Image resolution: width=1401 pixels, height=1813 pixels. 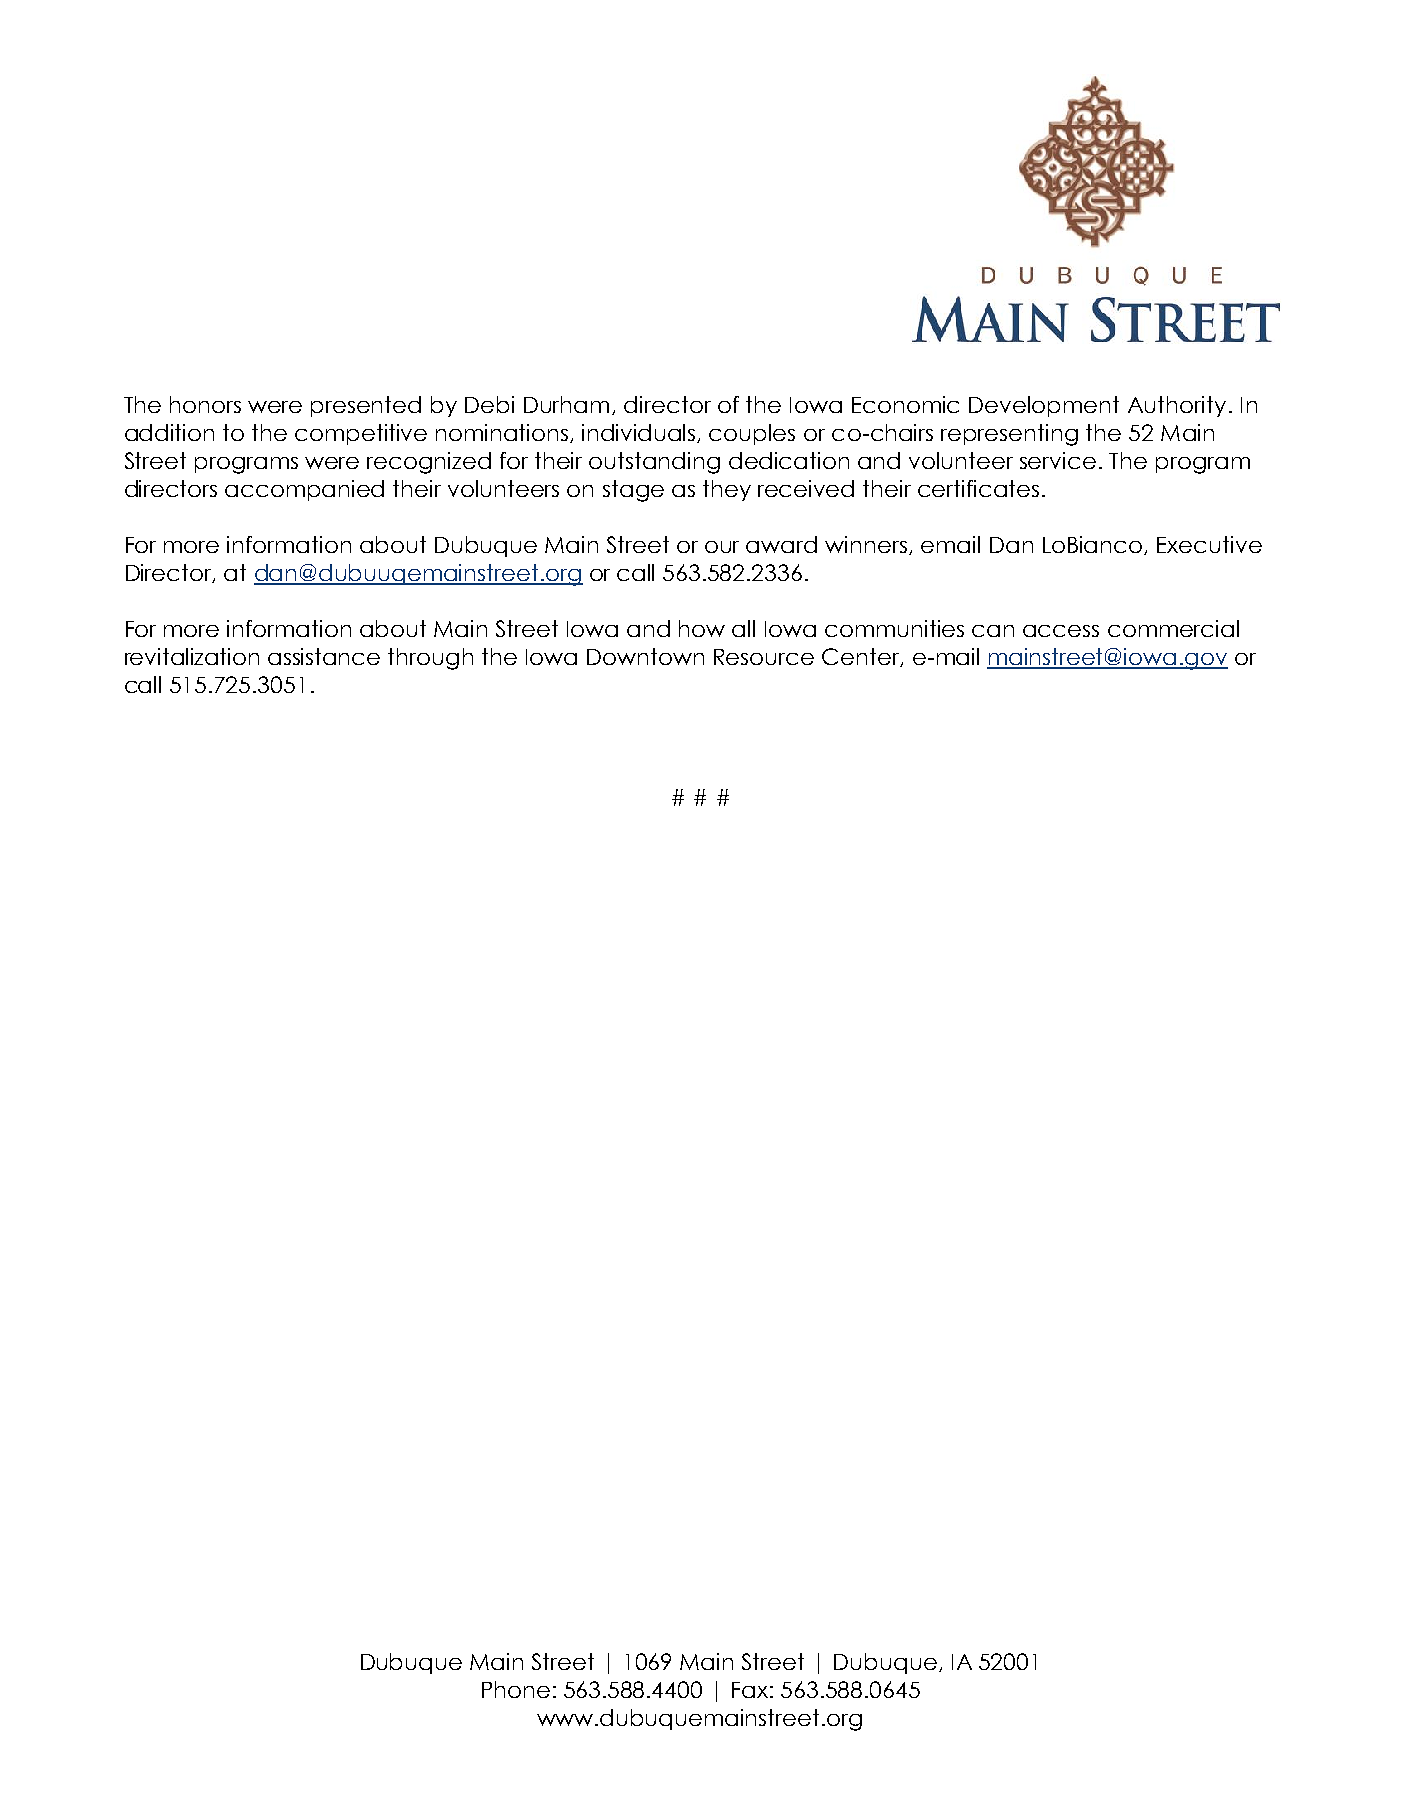 I want to click on outstanding, so click(x=654, y=463).
